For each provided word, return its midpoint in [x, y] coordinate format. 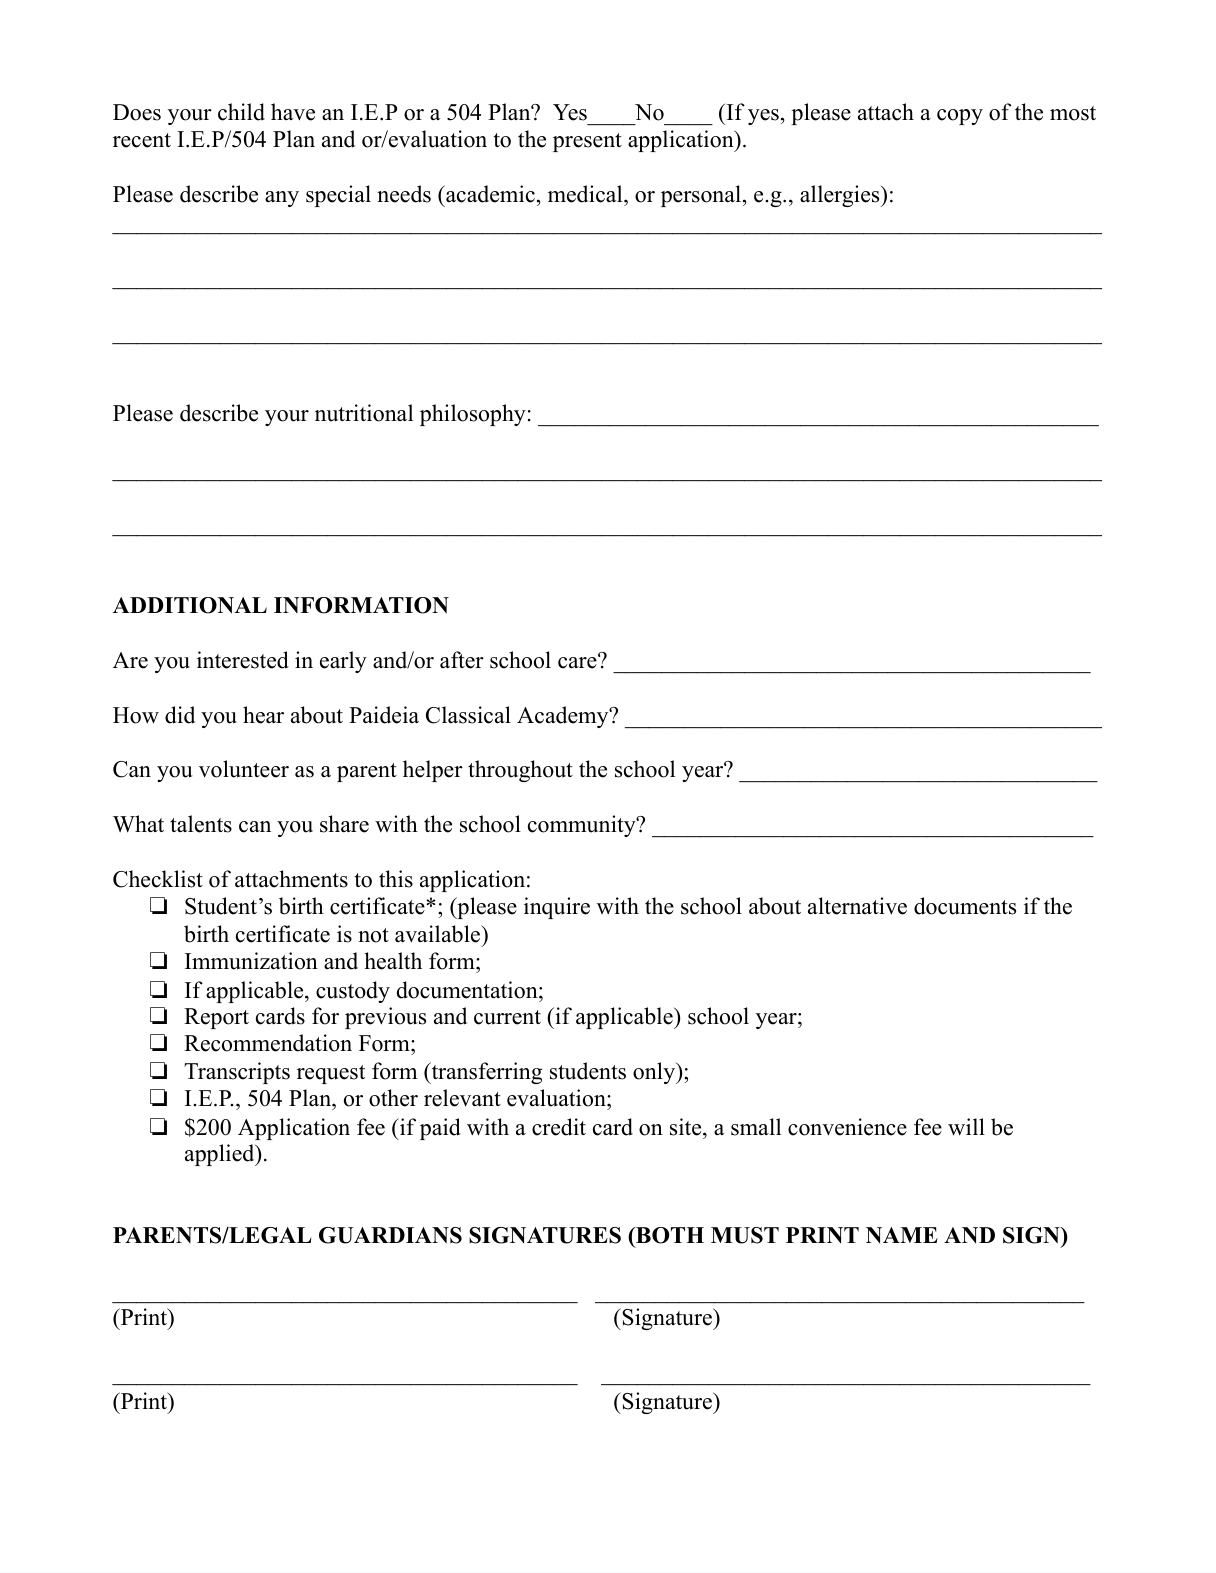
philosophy [473, 415]
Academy [564, 717]
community [583, 826]
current [507, 1017]
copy [960, 117]
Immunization [251, 961]
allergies [841, 196]
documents [965, 906]
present [587, 142]
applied [221, 1155]
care [578, 662]
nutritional [364, 413]
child [241, 112]
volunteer [244, 769]
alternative [857, 906]
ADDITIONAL [190, 605]
